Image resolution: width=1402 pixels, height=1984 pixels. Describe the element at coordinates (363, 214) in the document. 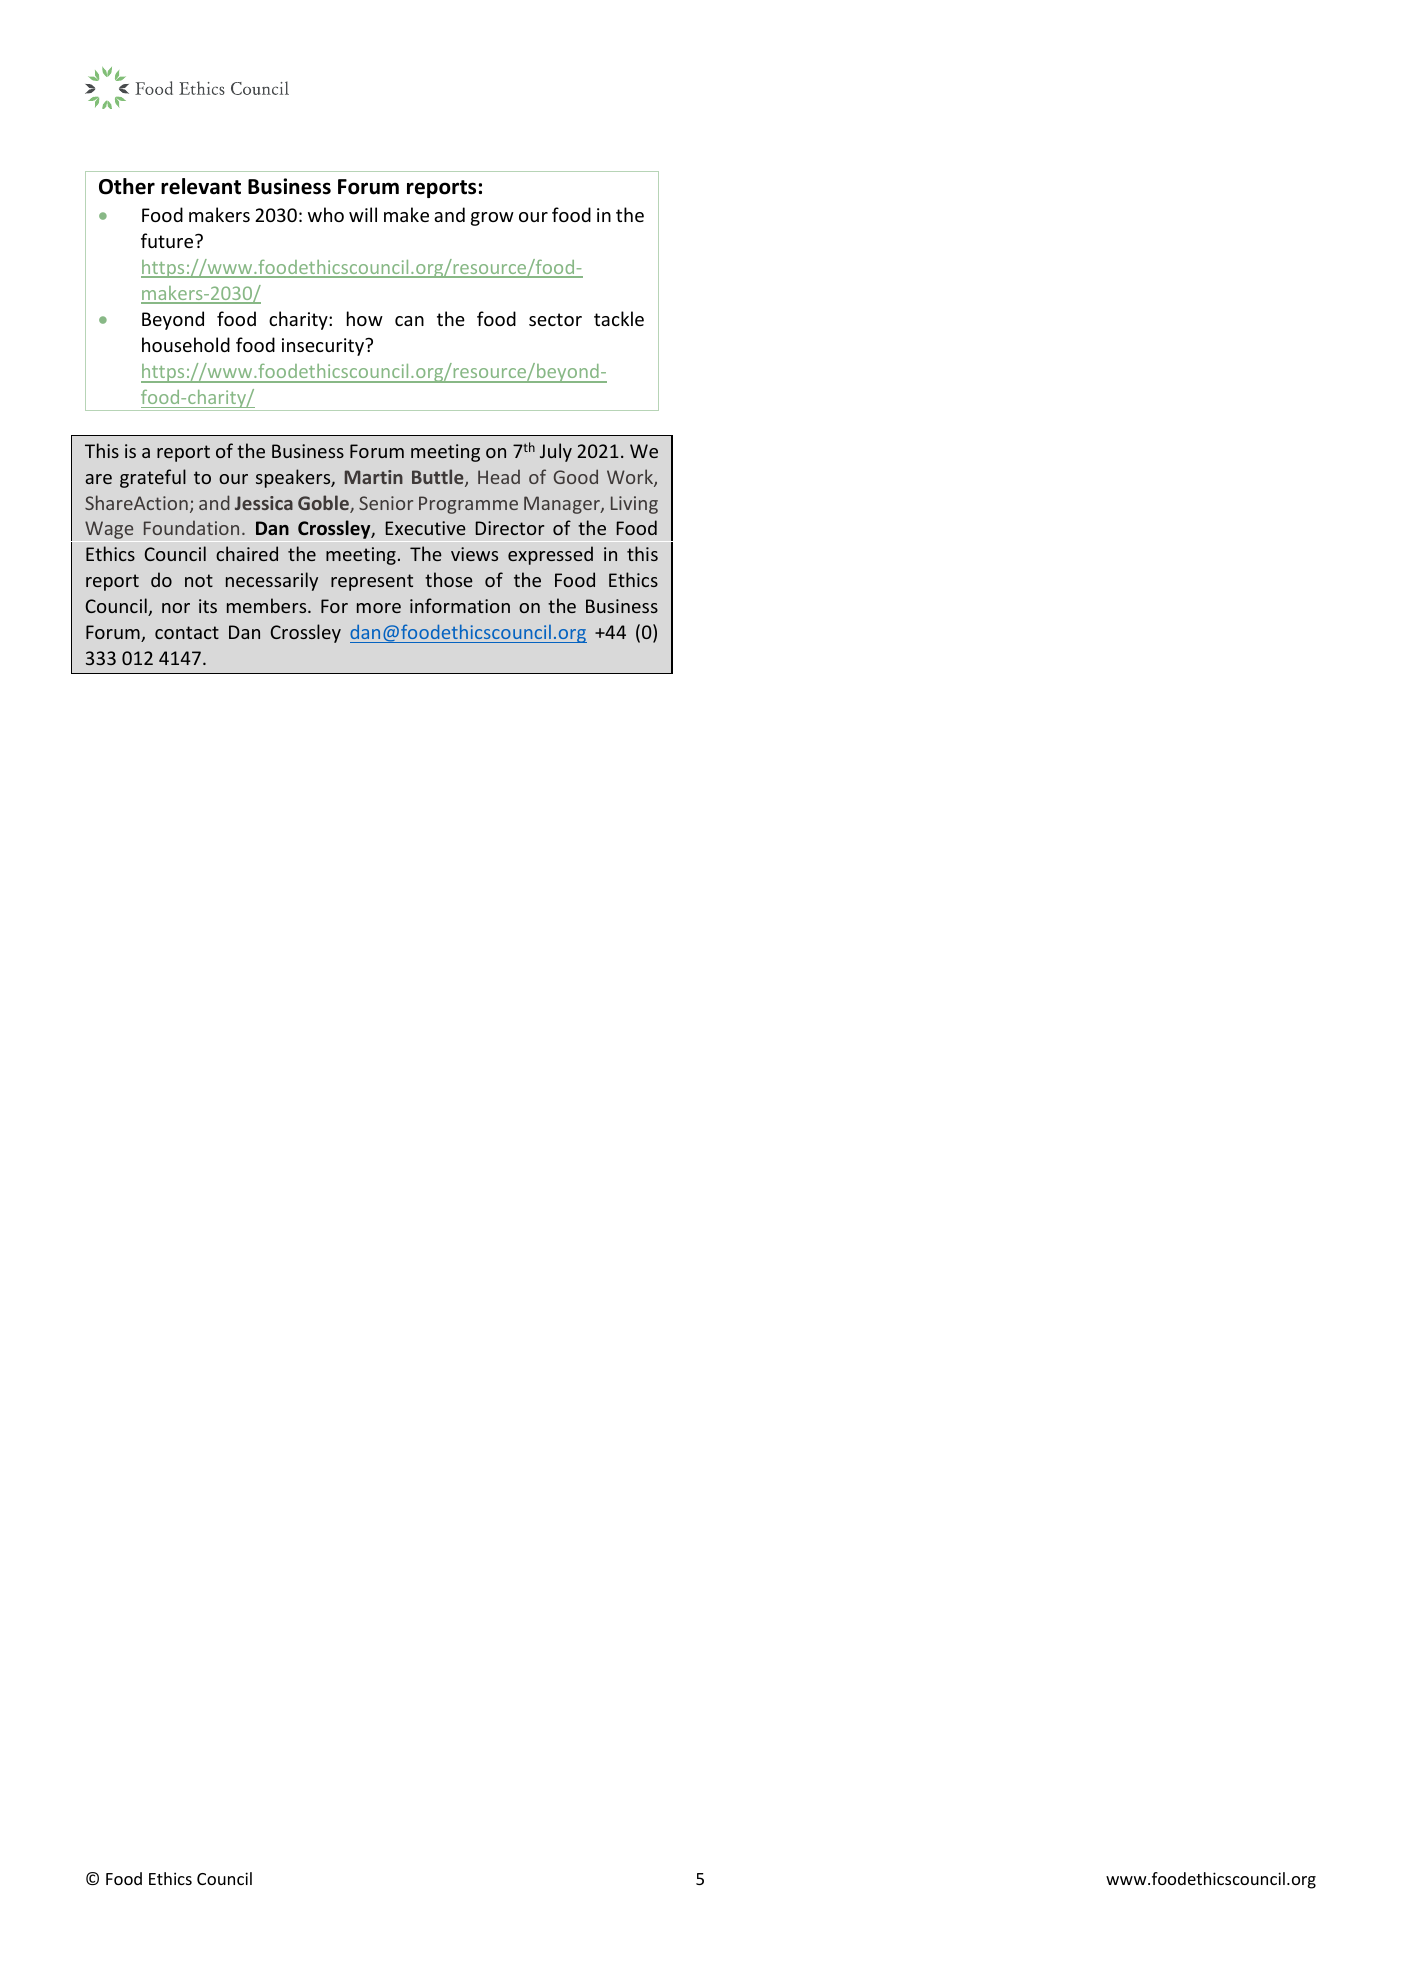

I see `will` at that location.
